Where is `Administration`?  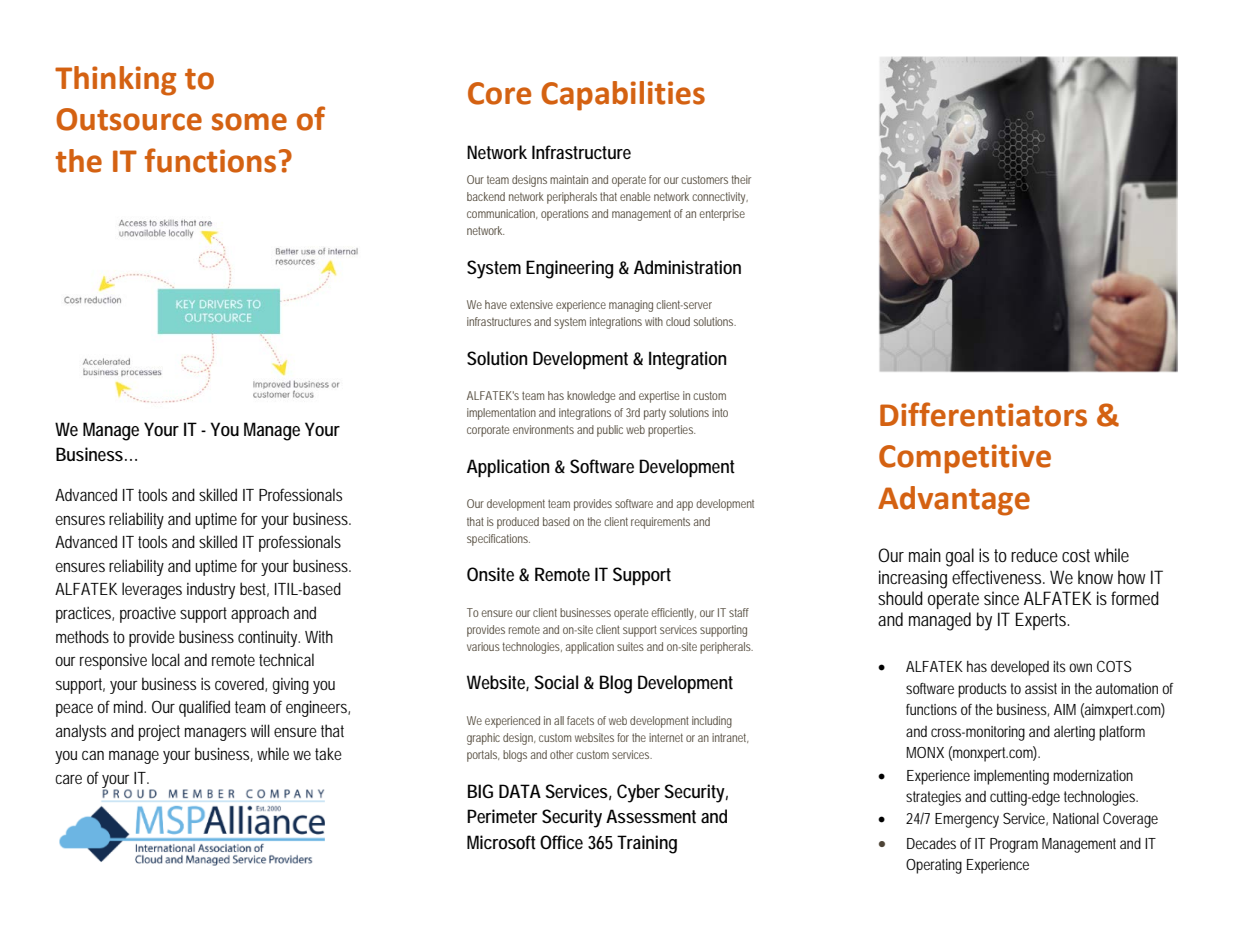
Administration is located at coordinates (687, 267).
